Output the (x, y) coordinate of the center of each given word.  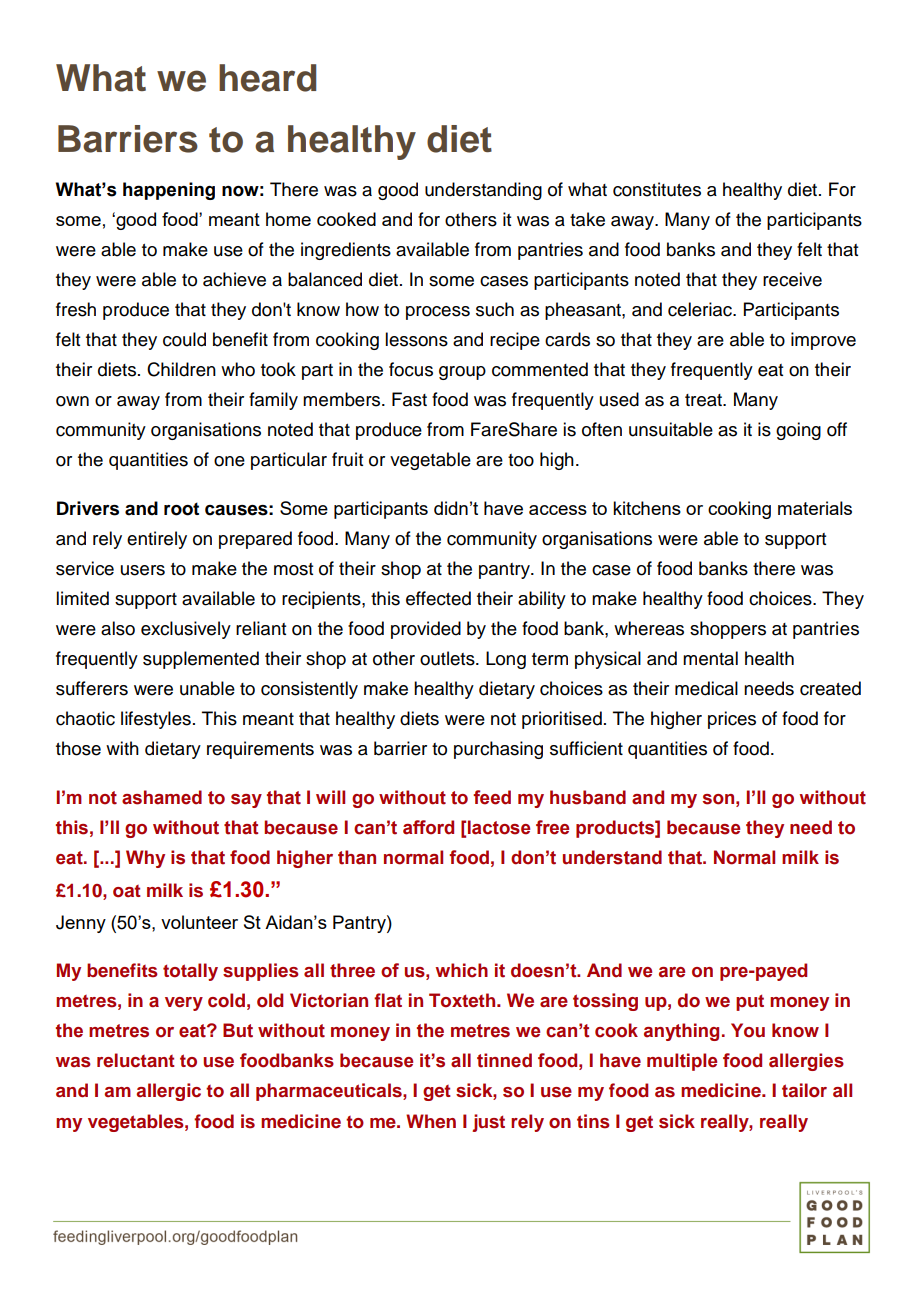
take (587, 219)
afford (428, 827)
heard (267, 78)
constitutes (657, 189)
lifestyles (156, 720)
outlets (448, 658)
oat (127, 891)
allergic (168, 1092)
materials (815, 508)
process (438, 313)
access (558, 510)
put (750, 1002)
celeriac (701, 309)
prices (732, 720)
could (184, 339)
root (181, 509)
